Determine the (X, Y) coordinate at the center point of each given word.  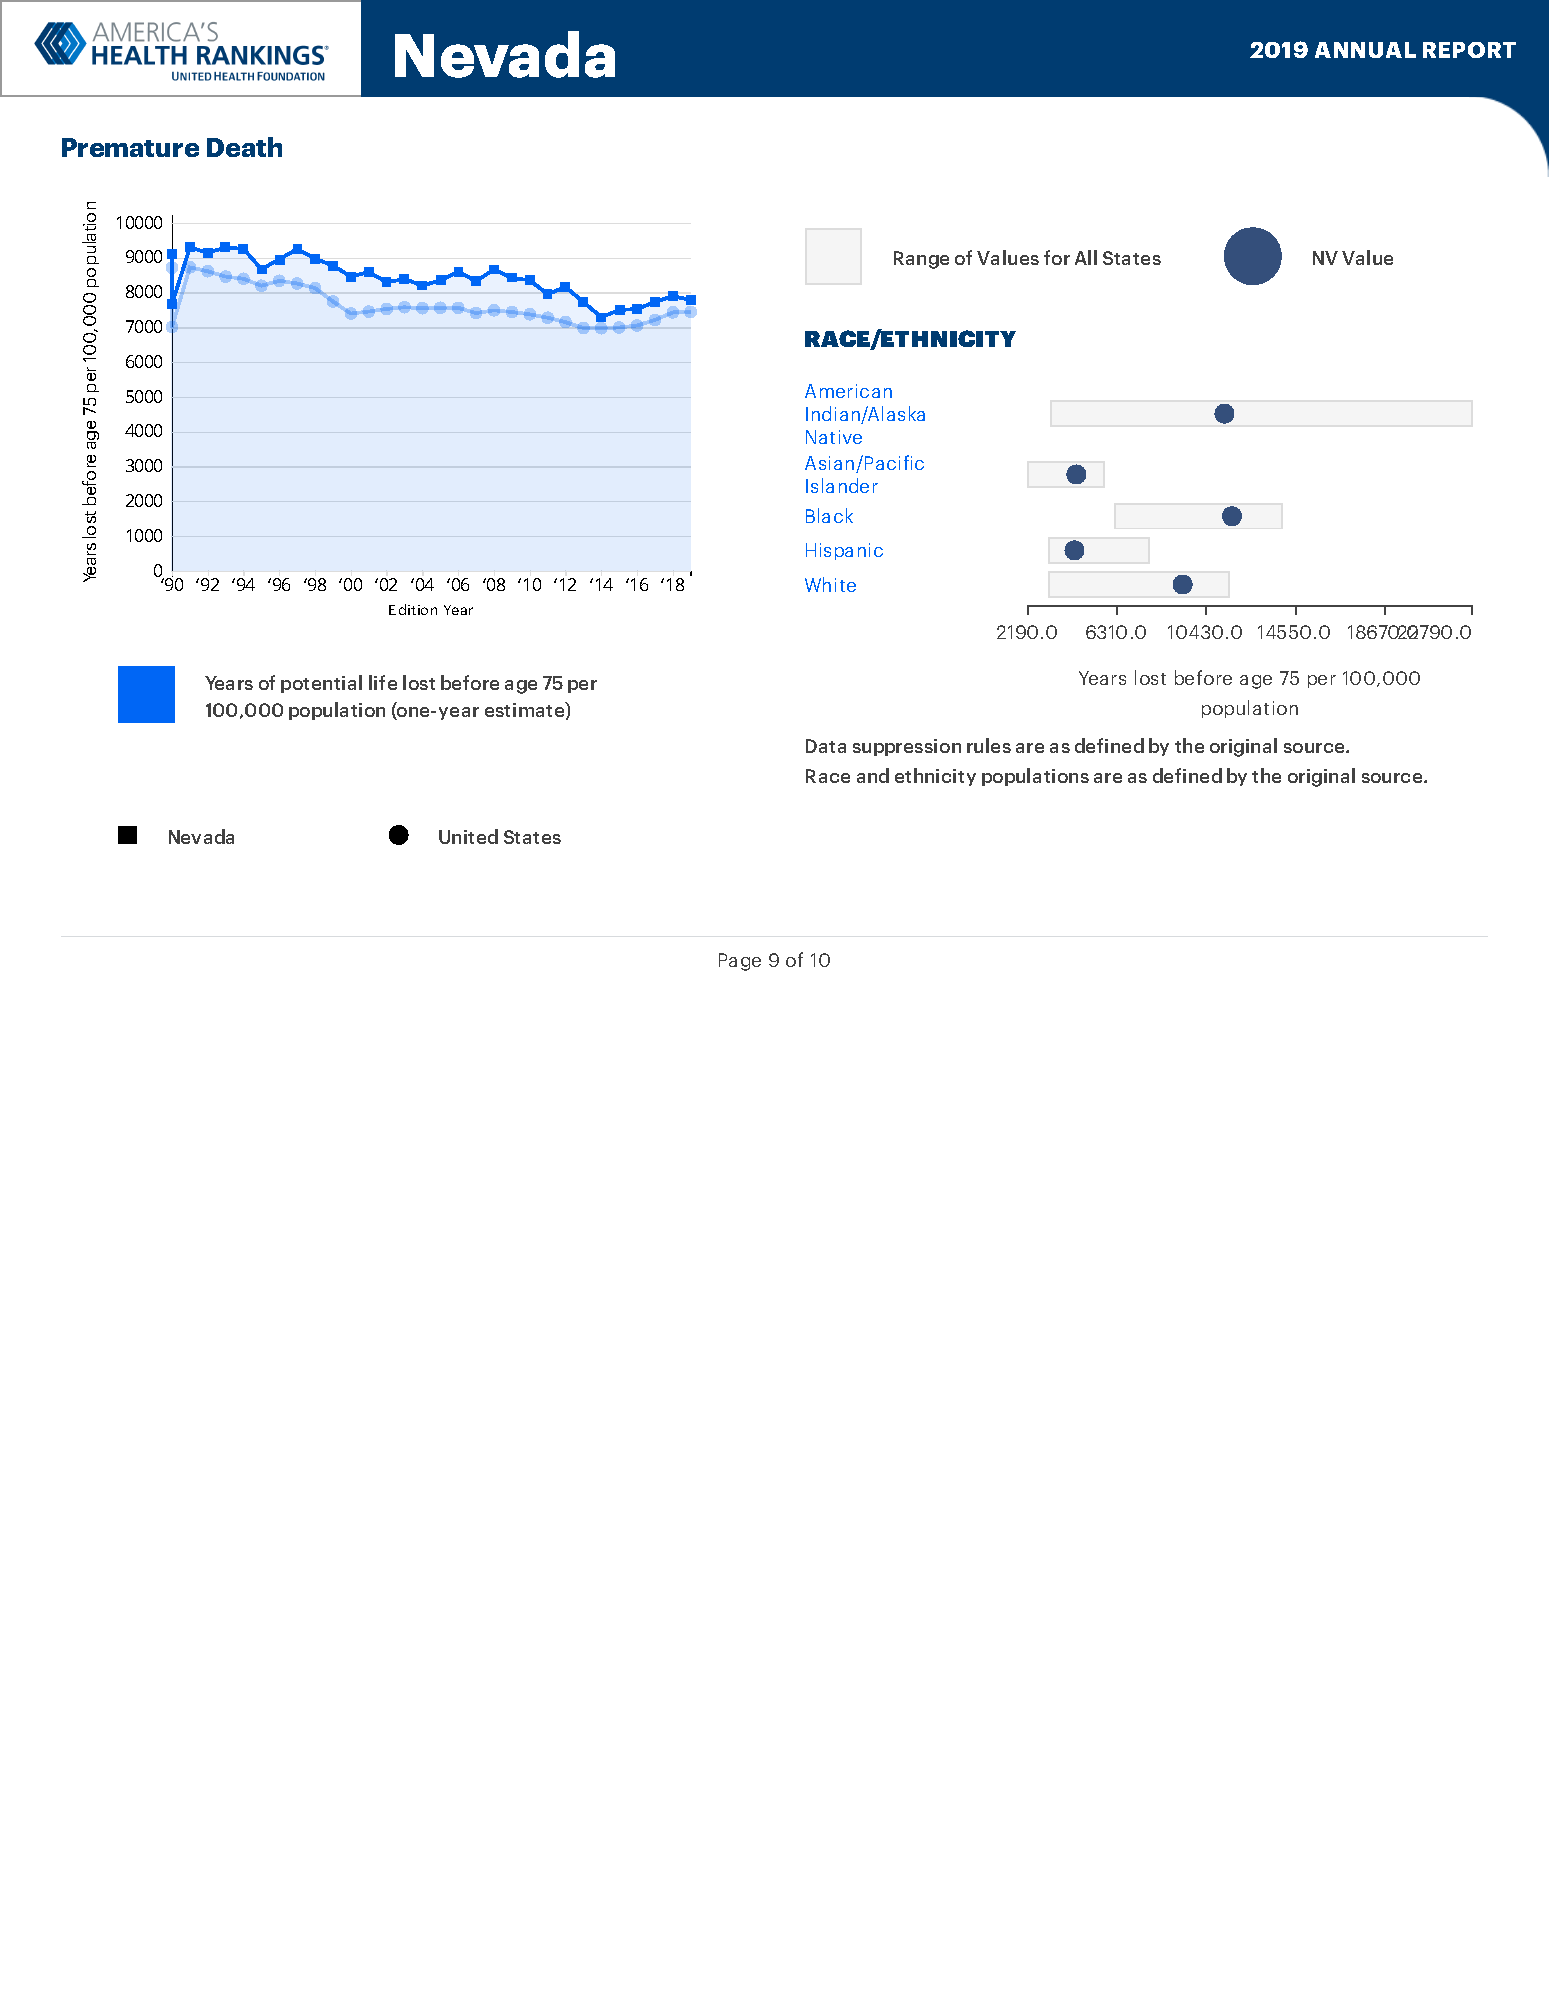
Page (740, 962)
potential (321, 684)
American (848, 391)
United (468, 836)
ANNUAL (1365, 50)
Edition (413, 609)
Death (244, 147)
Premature (130, 147)
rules (989, 745)
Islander (842, 485)
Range (921, 260)
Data (826, 746)
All (1086, 257)
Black (829, 515)
